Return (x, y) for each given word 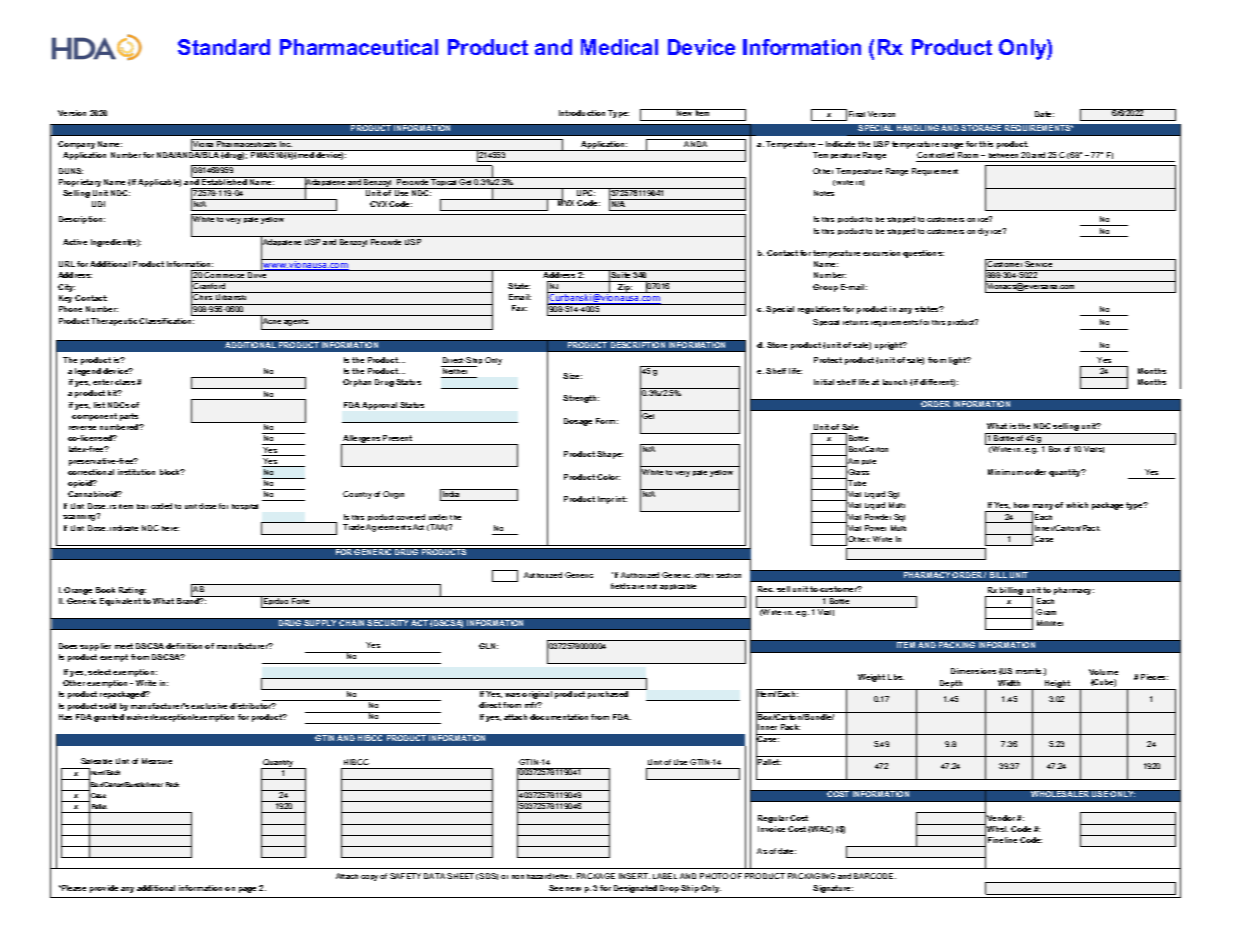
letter (563, 876)
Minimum (1005, 472)
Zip (624, 288)
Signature (833, 889)
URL (67, 264)
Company (76, 145)
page (247, 890)
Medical (619, 47)
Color (608, 477)
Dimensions (973, 671)
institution (136, 472)
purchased (608, 695)
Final (857, 114)
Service (1039, 263)
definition (184, 646)
